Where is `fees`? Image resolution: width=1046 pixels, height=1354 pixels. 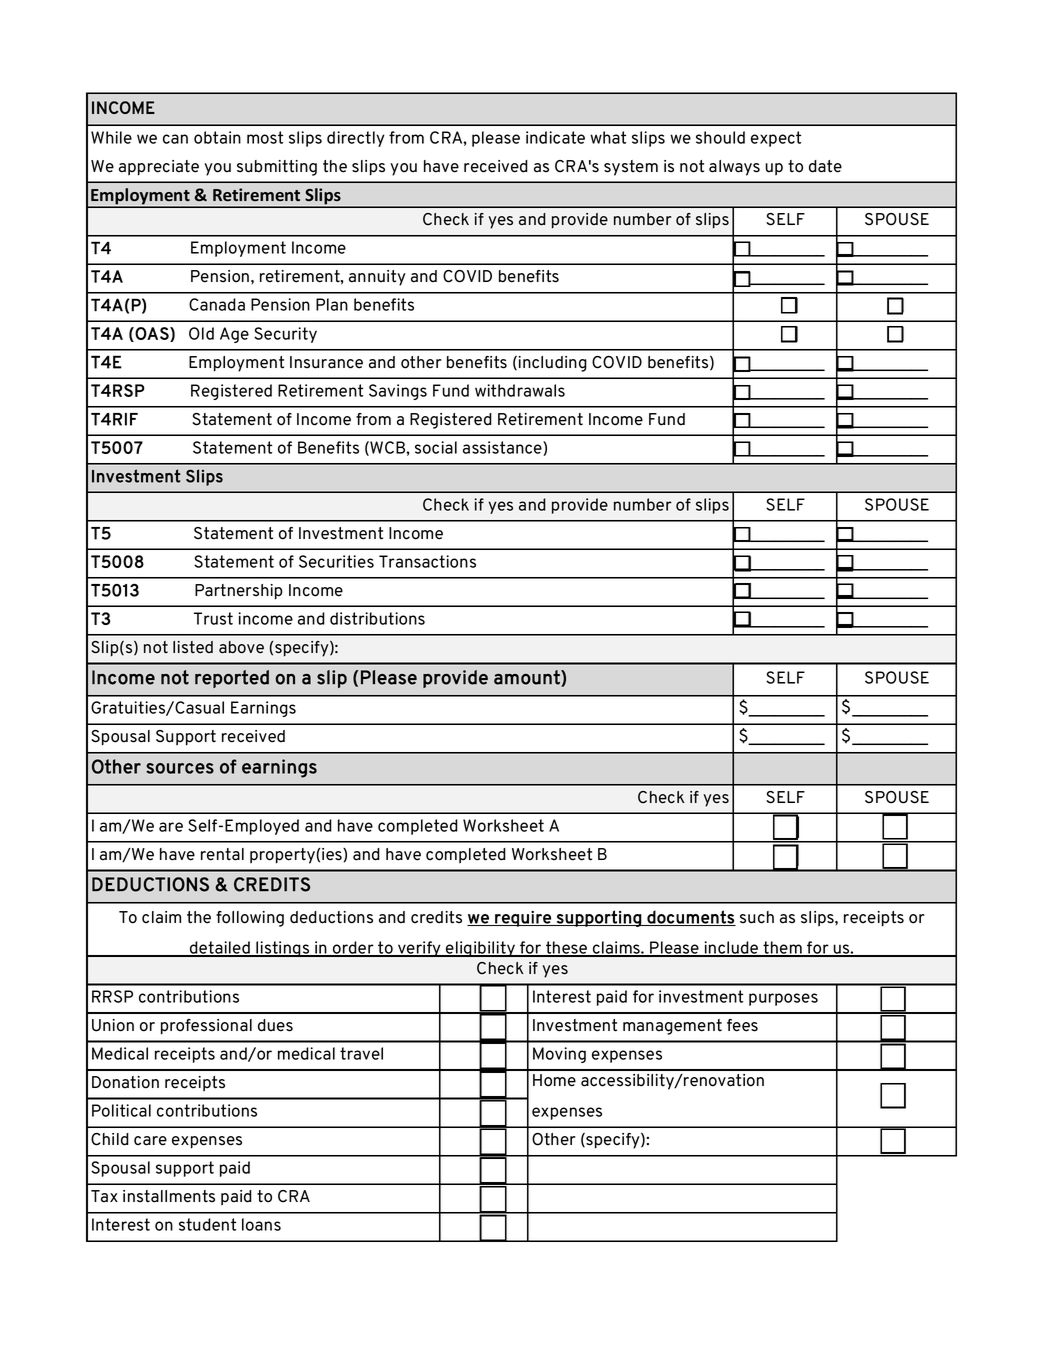 fees is located at coordinates (742, 1025).
